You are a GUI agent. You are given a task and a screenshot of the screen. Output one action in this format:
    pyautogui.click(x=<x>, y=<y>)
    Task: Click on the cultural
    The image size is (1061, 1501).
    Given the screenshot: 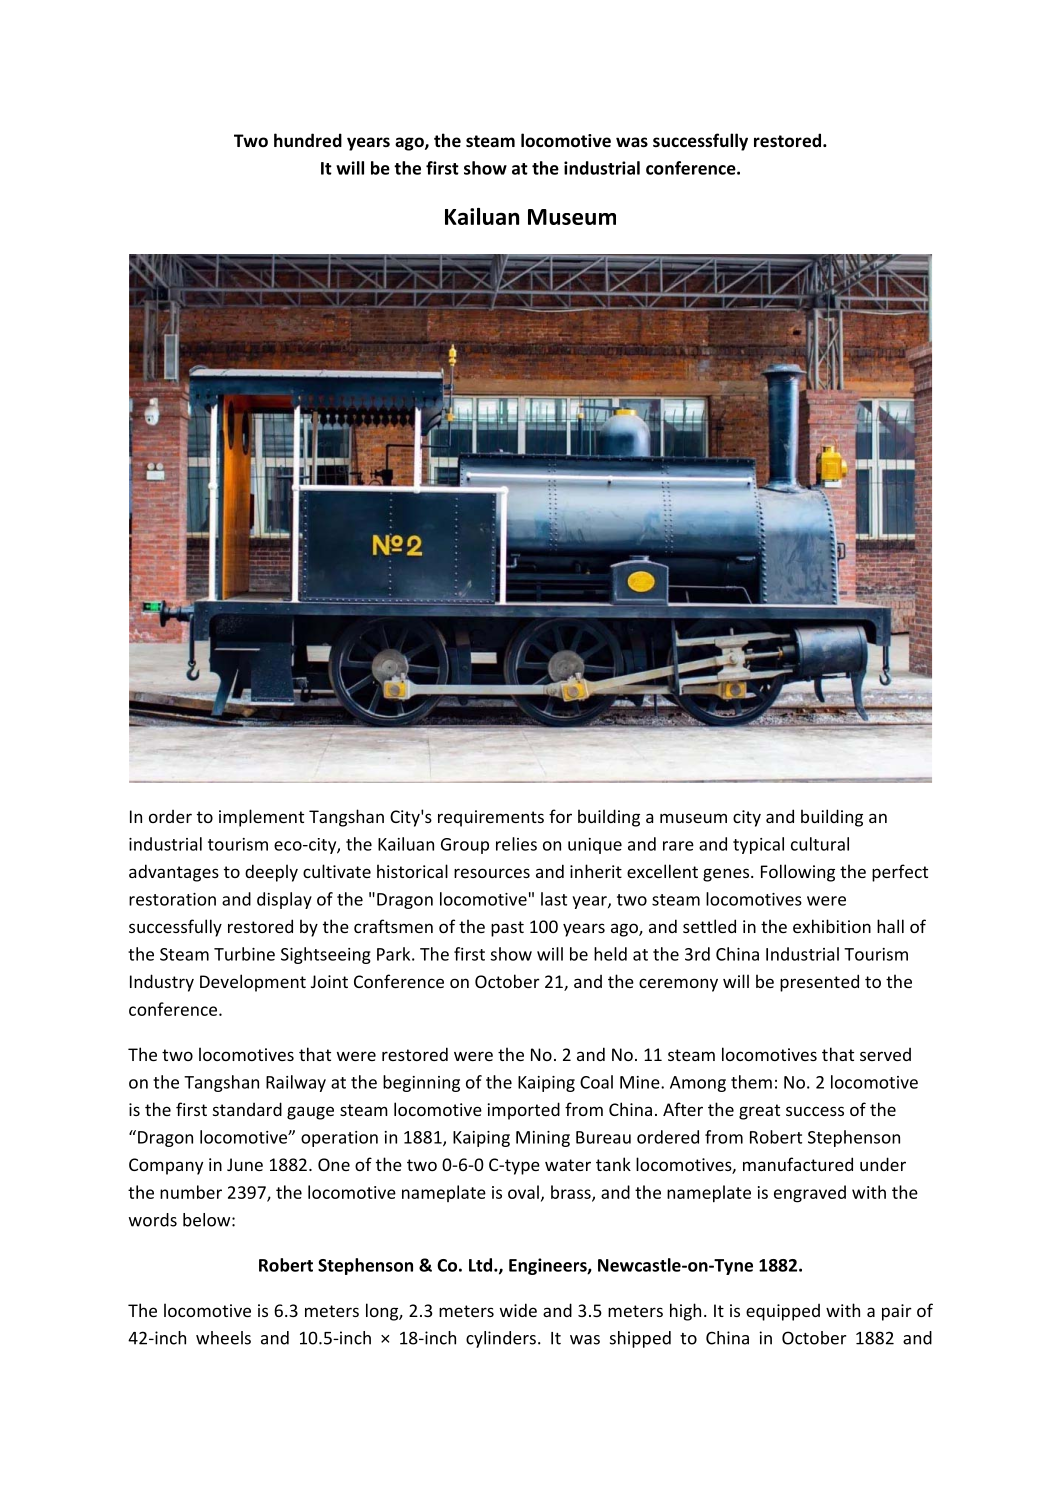 What is the action you would take?
    pyautogui.click(x=820, y=844)
